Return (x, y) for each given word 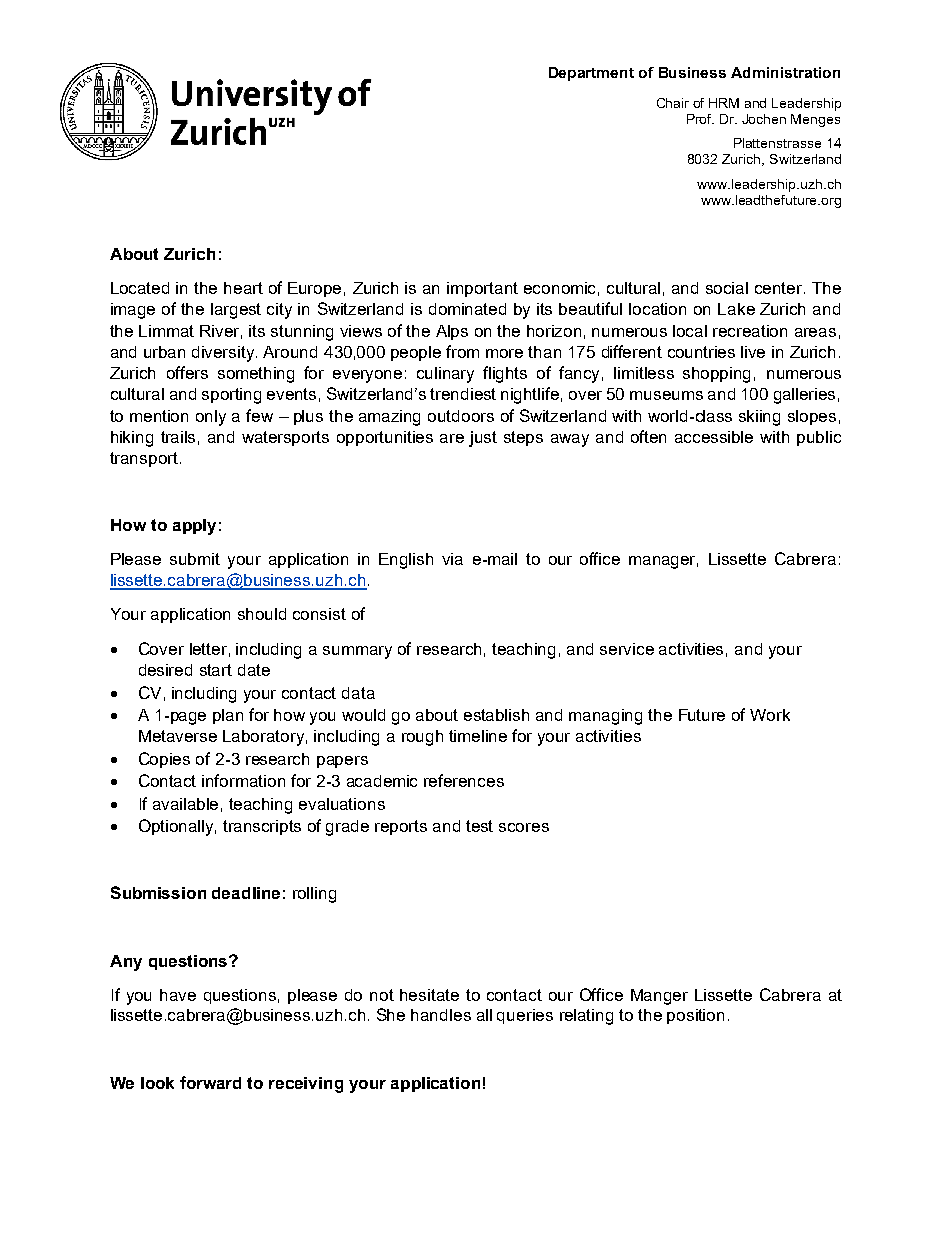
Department (591, 74)
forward (210, 1082)
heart (243, 288)
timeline (478, 736)
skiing (759, 418)
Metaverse (178, 736)
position (695, 1016)
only (211, 418)
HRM (724, 103)
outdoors (461, 416)
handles (441, 1015)
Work (770, 715)
